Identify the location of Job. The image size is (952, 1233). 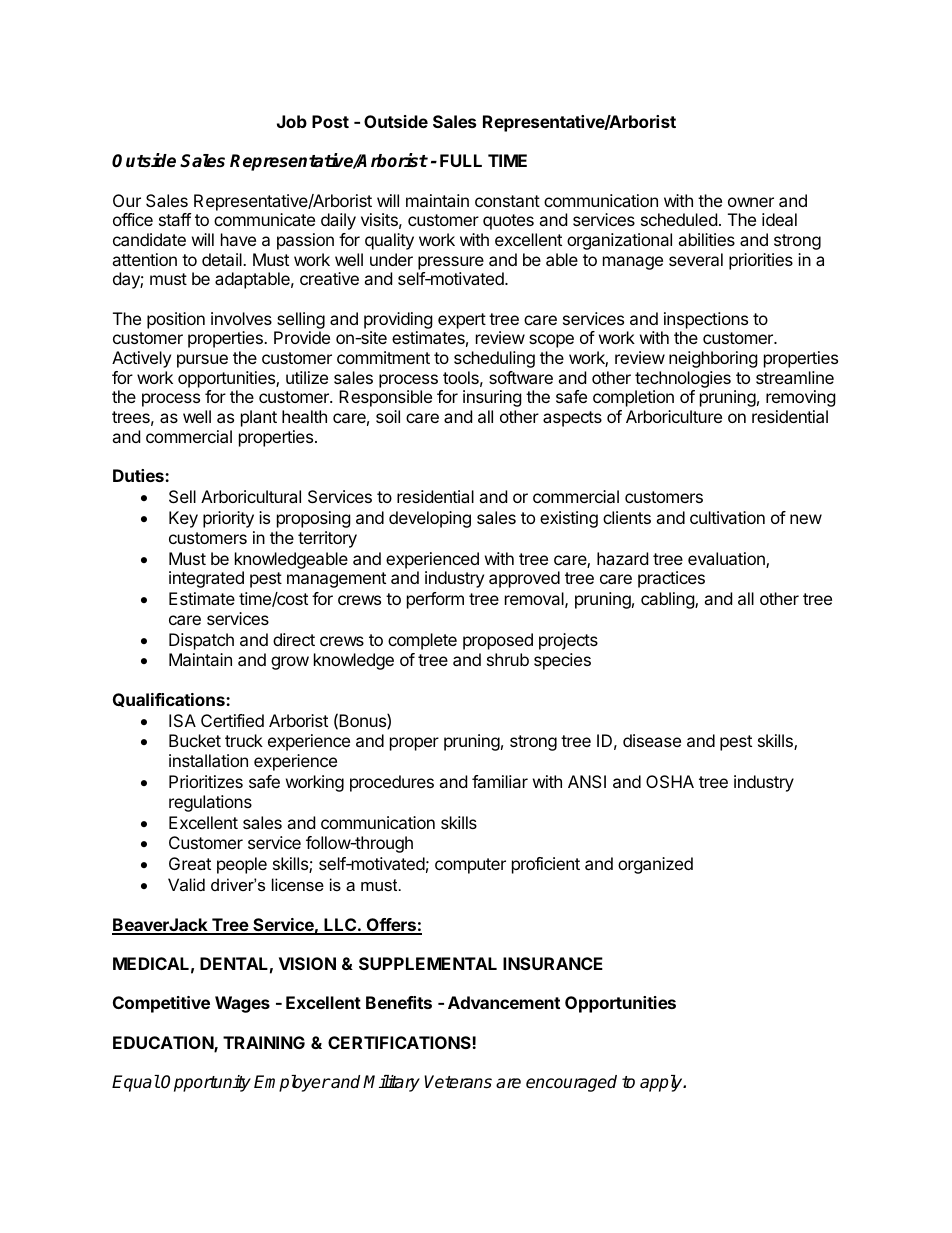
(292, 121).
